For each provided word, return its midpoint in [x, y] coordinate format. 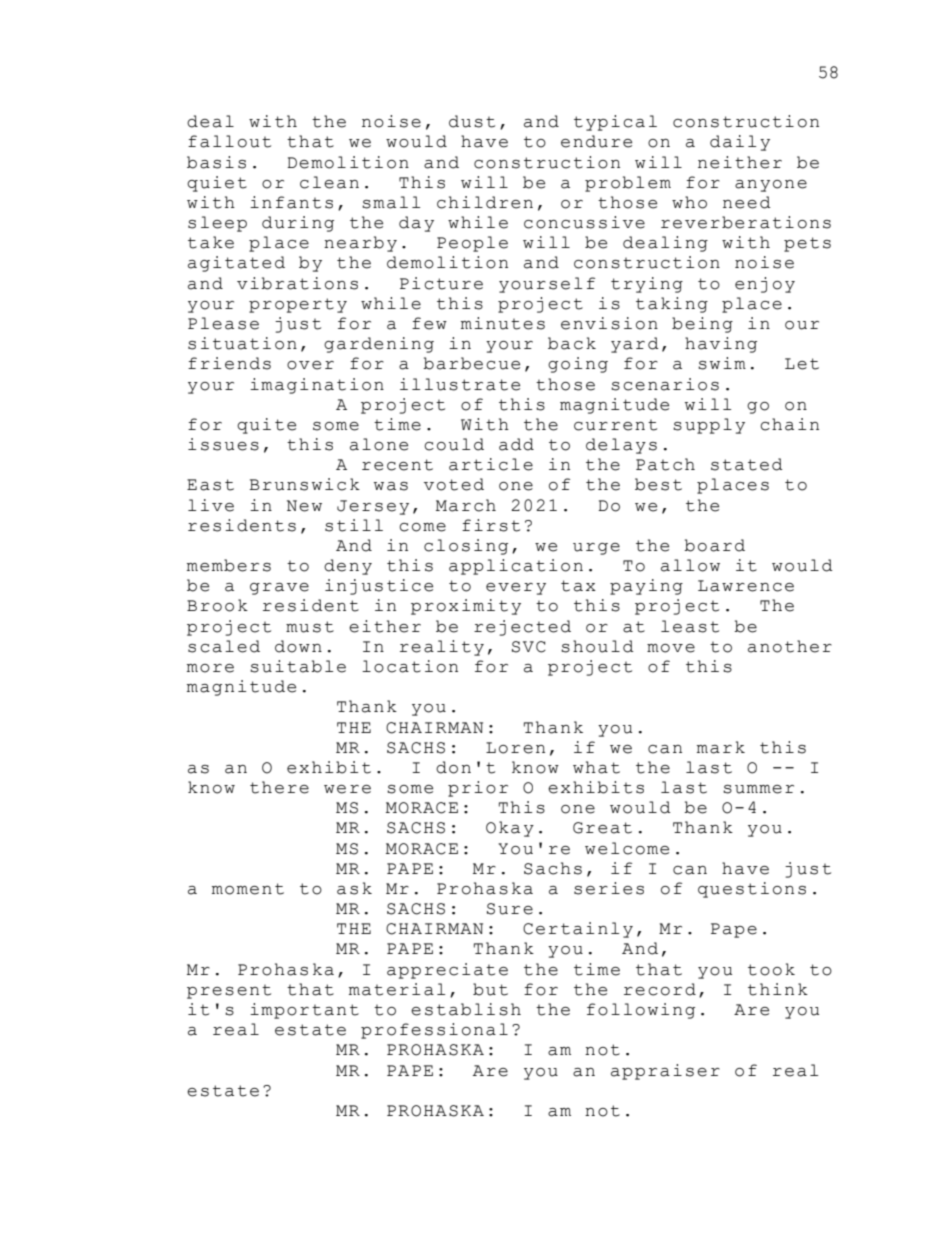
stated [747, 464]
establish [466, 1009]
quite [266, 426]
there [279, 787]
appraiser [665, 1072]
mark [721, 747]
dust [472, 121]
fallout [229, 141]
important [304, 1011]
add [516, 444]
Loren [515, 748]
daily [740, 143]
